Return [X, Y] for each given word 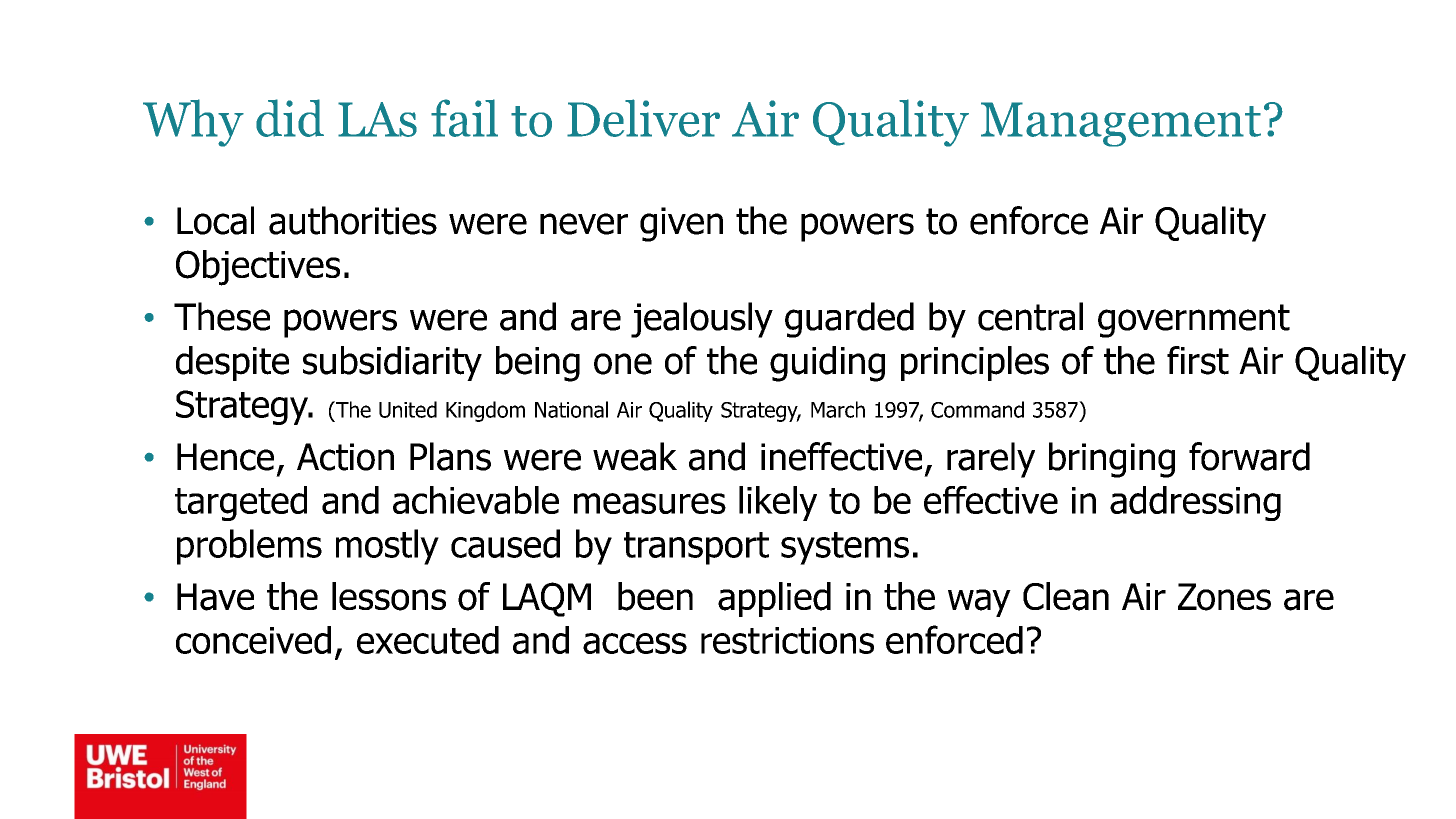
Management [1121, 124]
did [290, 118]
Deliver [643, 118]
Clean [1066, 596]
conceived [253, 640]
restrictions [787, 640]
